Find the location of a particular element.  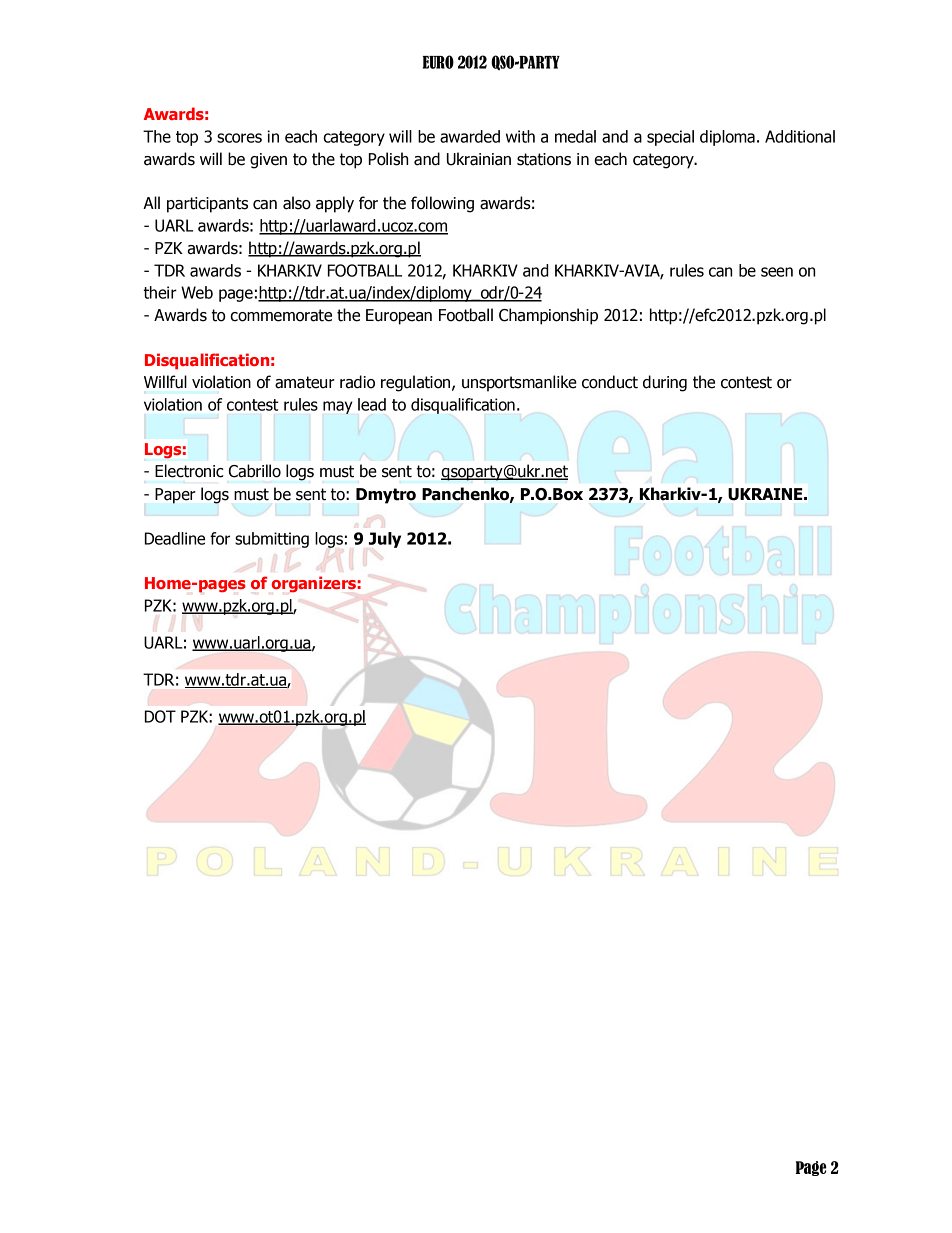

July is located at coordinates (385, 540).
